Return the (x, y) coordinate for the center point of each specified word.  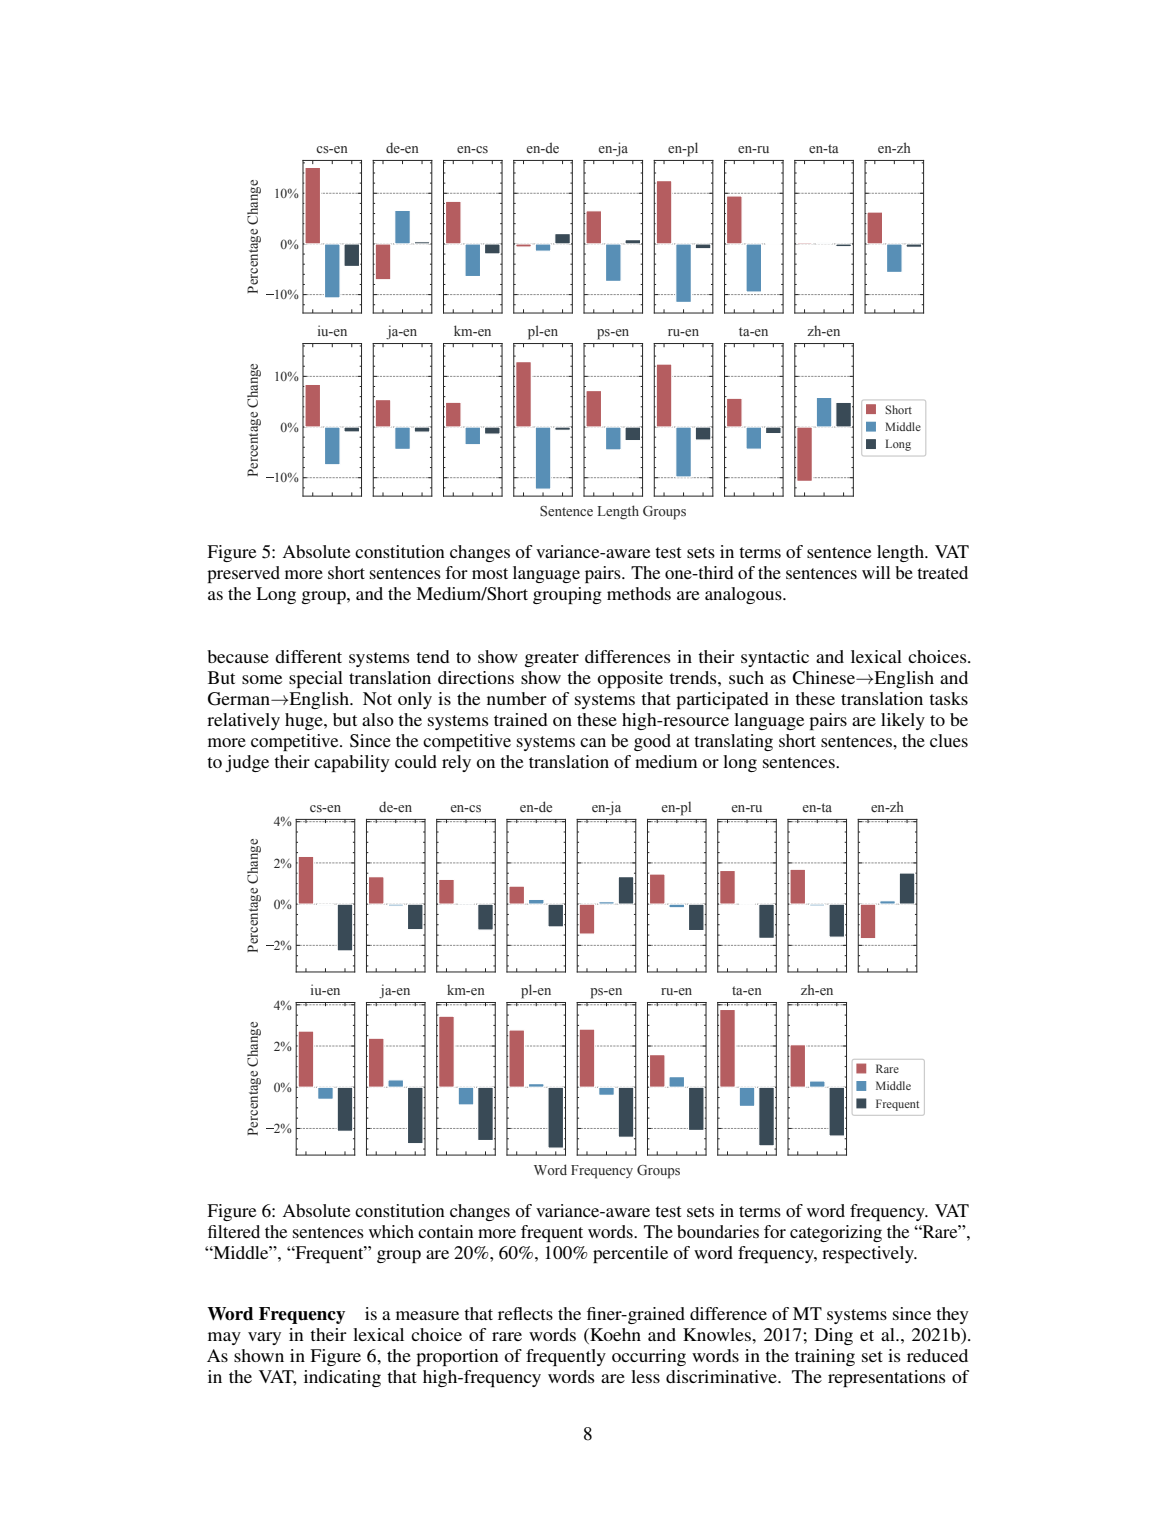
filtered (234, 1231)
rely (456, 763)
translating (733, 742)
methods (639, 593)
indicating (342, 1378)
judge (247, 763)
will (876, 572)
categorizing (836, 1233)
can (593, 742)
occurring (649, 1357)
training (825, 1357)
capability (352, 763)
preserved (243, 574)
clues (949, 740)
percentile (630, 1254)
